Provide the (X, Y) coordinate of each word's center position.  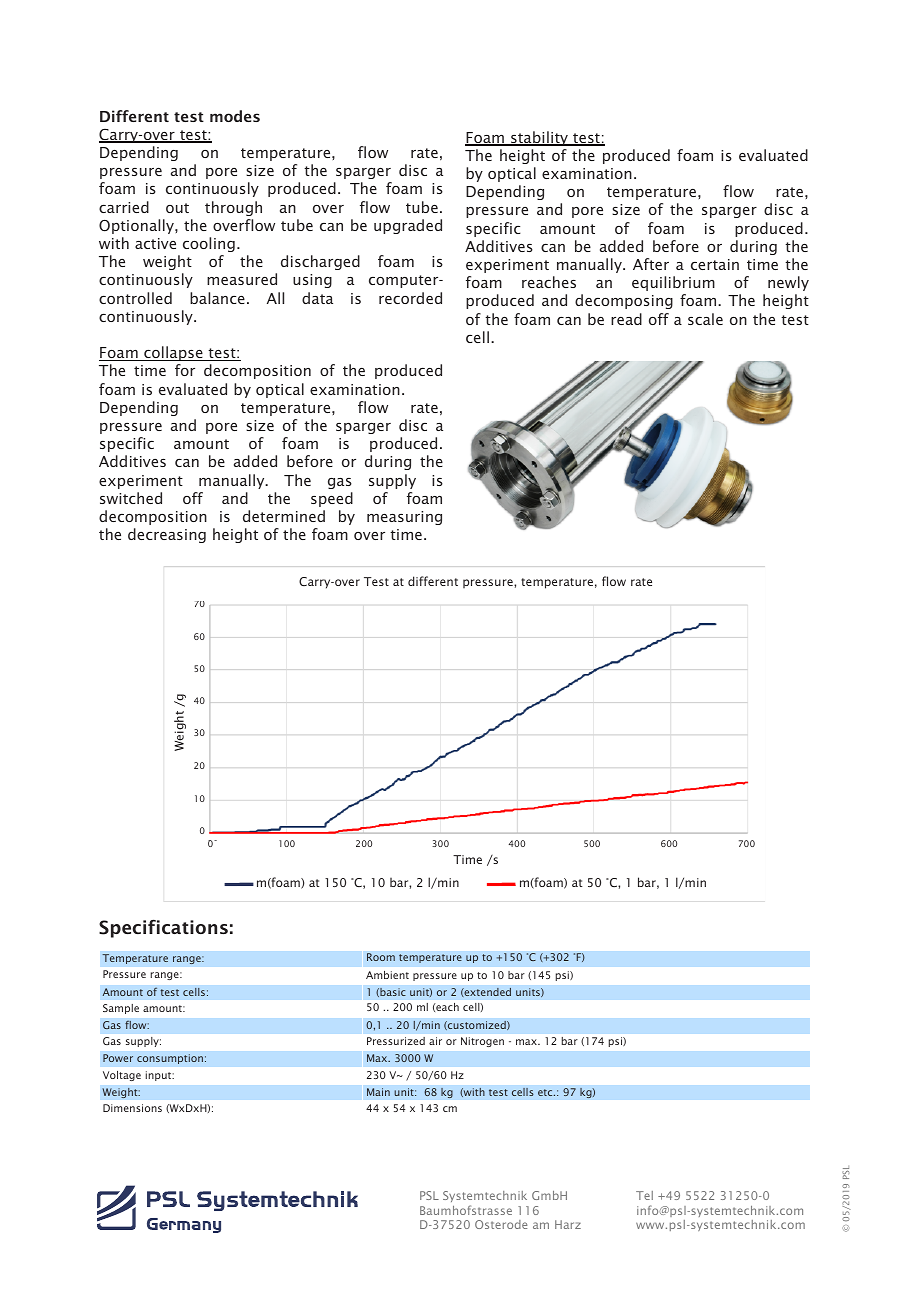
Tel (644, 1195)
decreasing (167, 535)
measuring (404, 518)
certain (715, 264)
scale (705, 319)
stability (539, 138)
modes (235, 116)
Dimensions (132, 1108)
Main (378, 1092)
